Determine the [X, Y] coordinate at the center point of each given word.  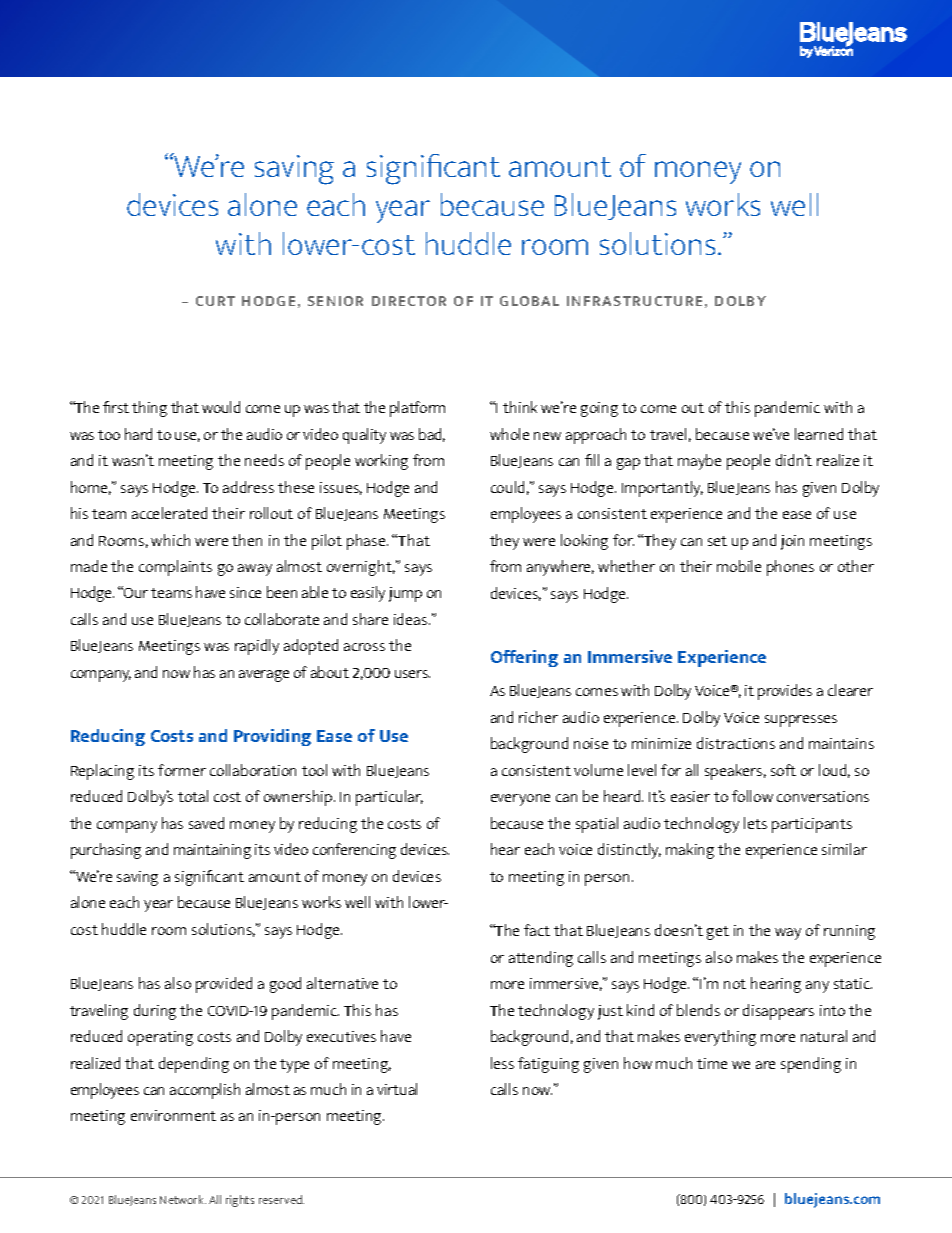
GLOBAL [529, 301]
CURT [215, 301]
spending [811, 1065]
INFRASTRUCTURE [634, 301]
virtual [397, 1089]
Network [183, 1199]
